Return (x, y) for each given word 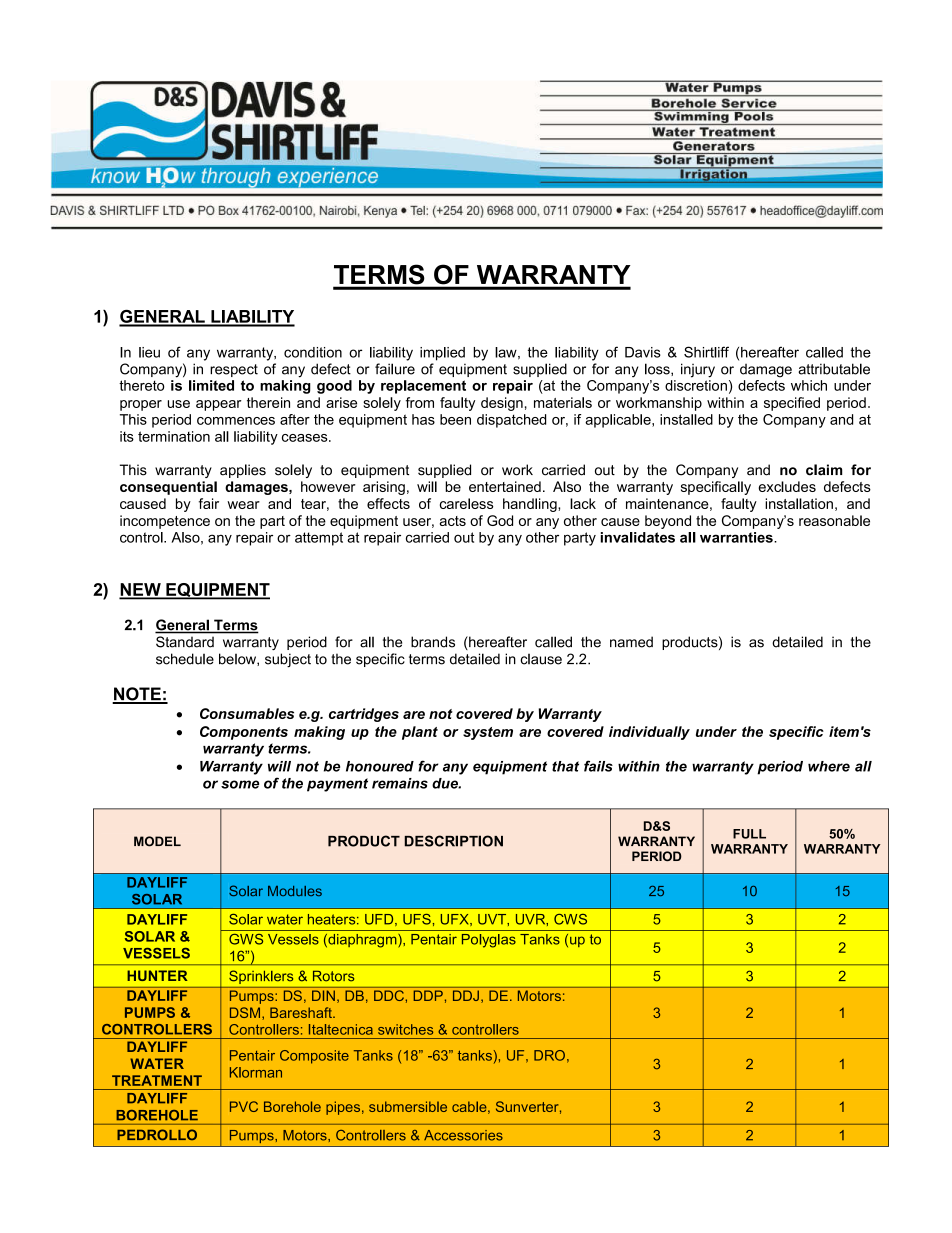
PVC (244, 1106)
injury (698, 370)
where (829, 766)
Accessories (463, 1135)
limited (211, 385)
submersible (408, 1106)
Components (244, 733)
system (488, 733)
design (502, 404)
